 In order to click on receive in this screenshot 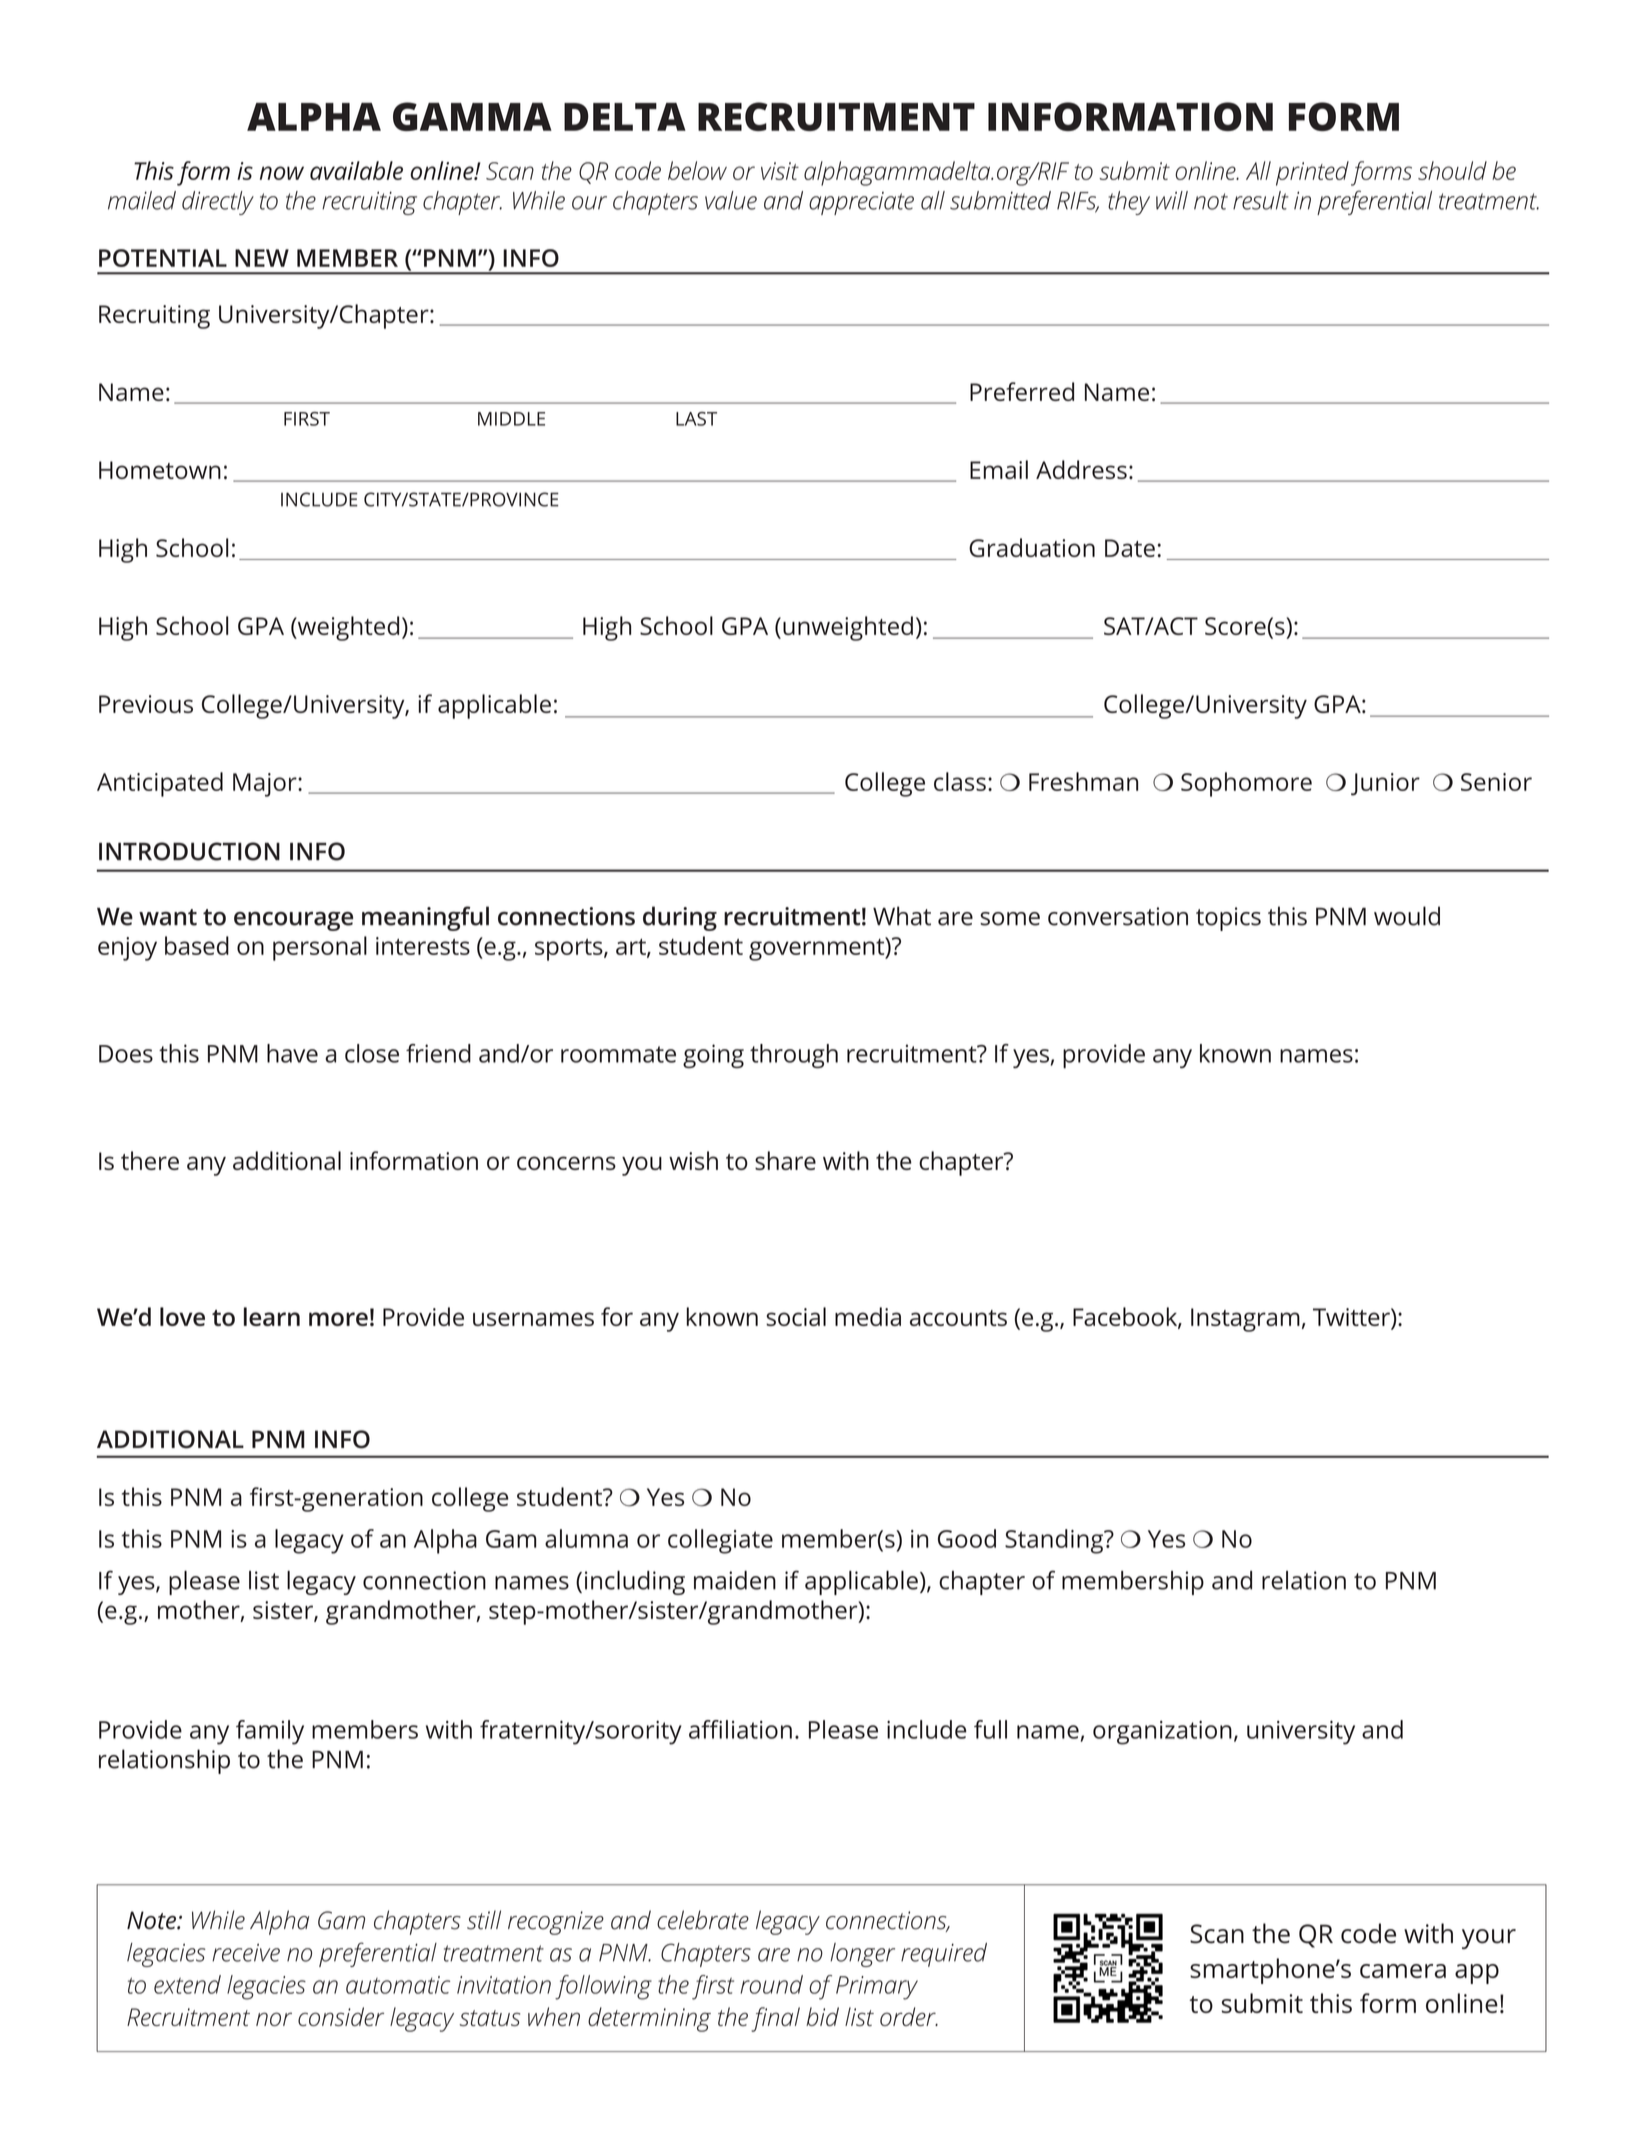, I will do `click(246, 1953)`.
